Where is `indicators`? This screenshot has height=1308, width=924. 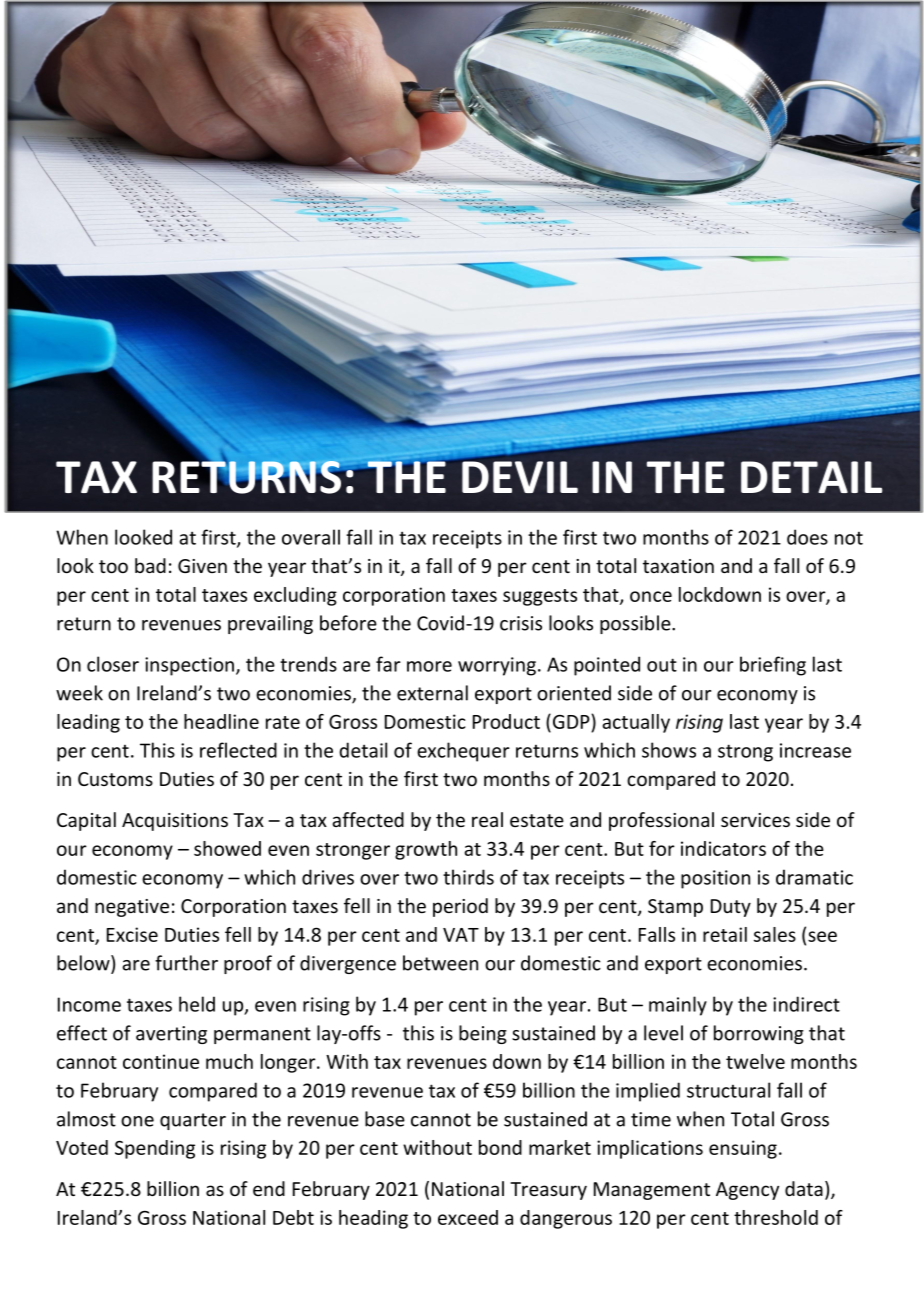 indicators is located at coordinates (723, 848).
